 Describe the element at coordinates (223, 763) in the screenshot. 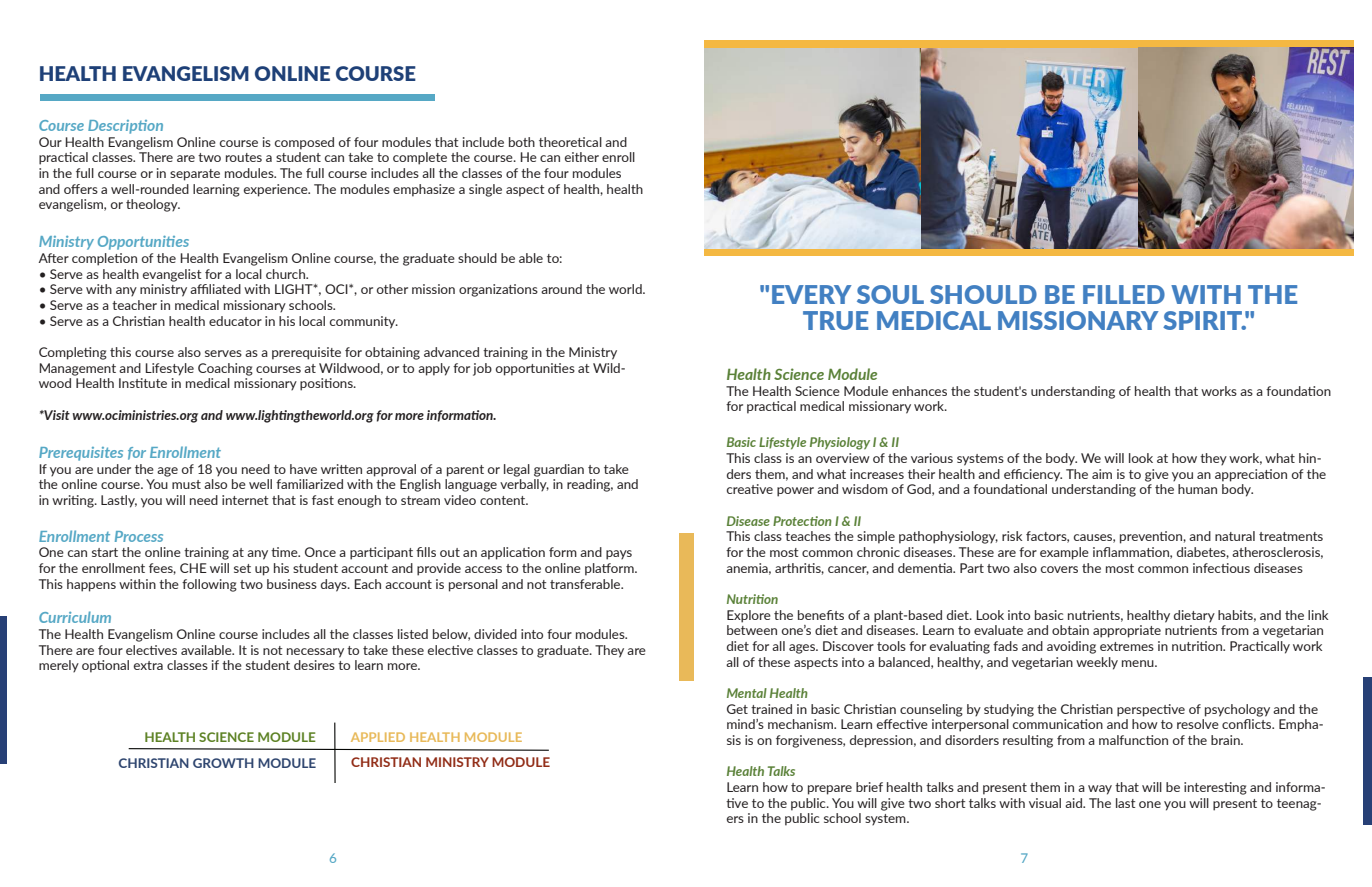

I see `GROWTH` at that location.
